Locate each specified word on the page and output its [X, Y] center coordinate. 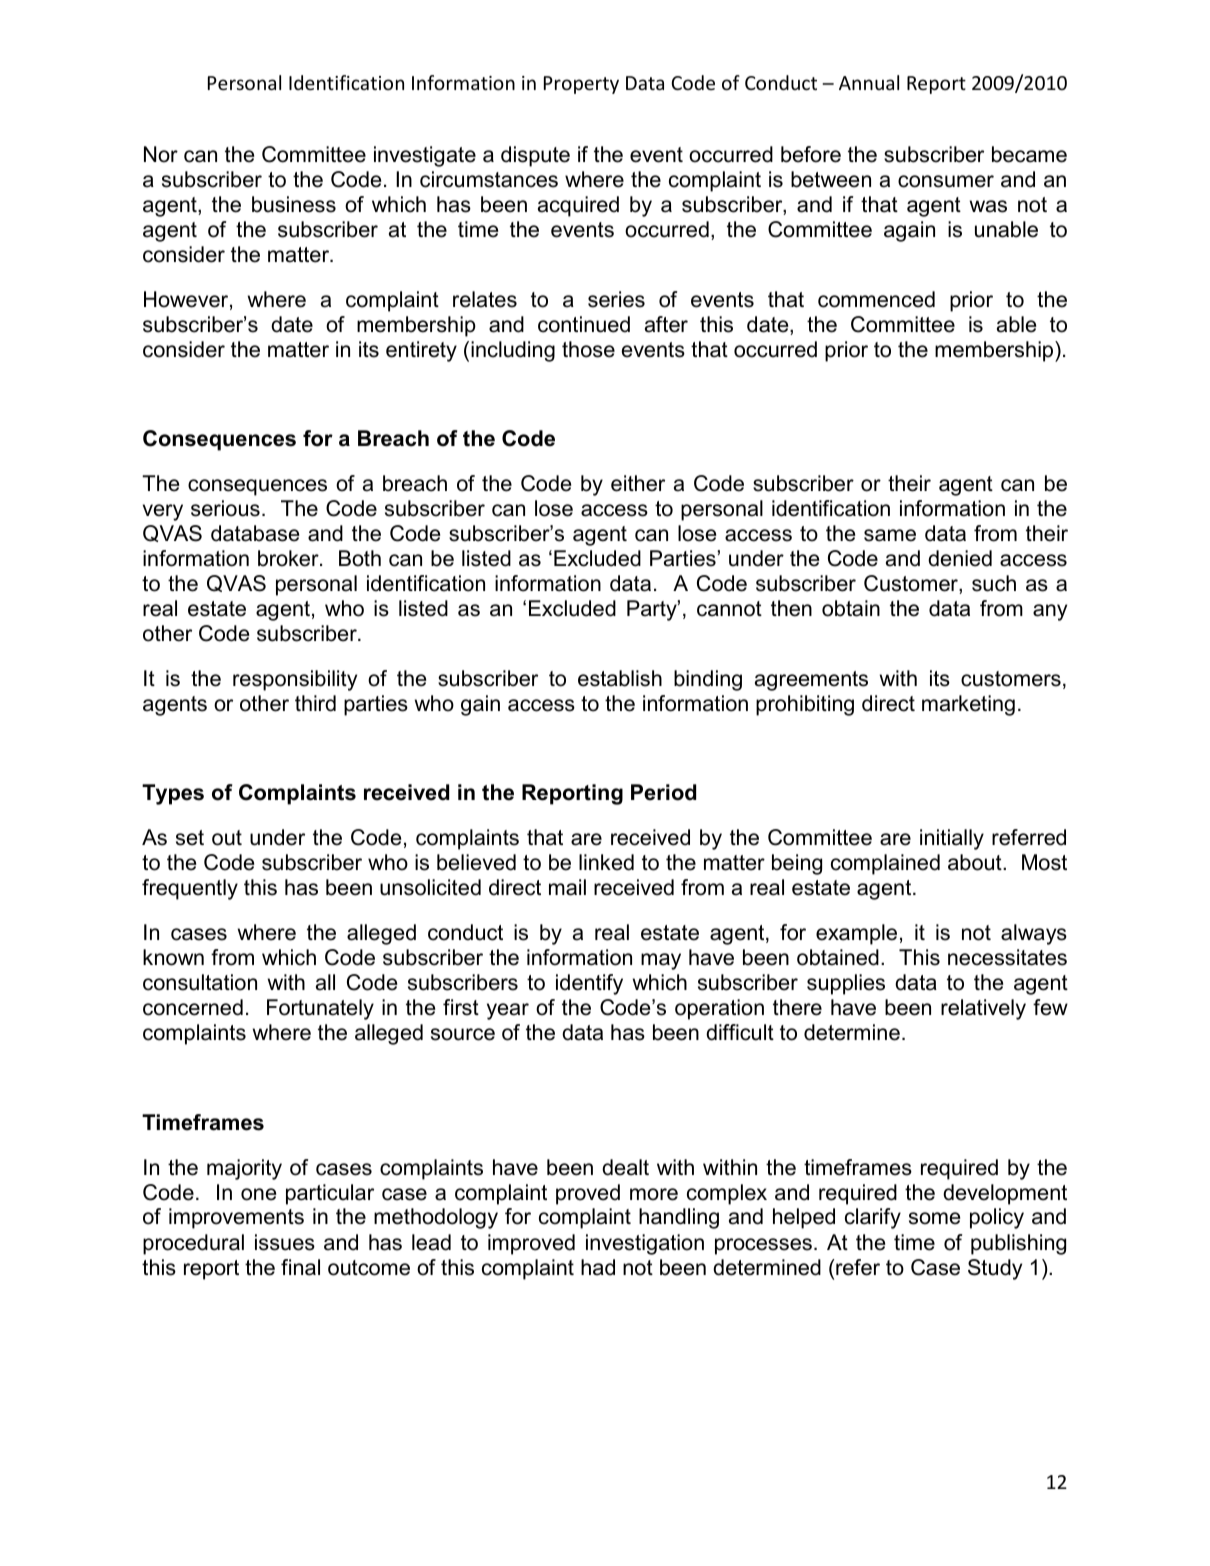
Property [581, 85]
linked [606, 862]
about [976, 862]
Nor [161, 154]
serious [225, 508]
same [890, 535]
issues [285, 1242]
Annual [869, 82]
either [638, 483]
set [190, 838]
